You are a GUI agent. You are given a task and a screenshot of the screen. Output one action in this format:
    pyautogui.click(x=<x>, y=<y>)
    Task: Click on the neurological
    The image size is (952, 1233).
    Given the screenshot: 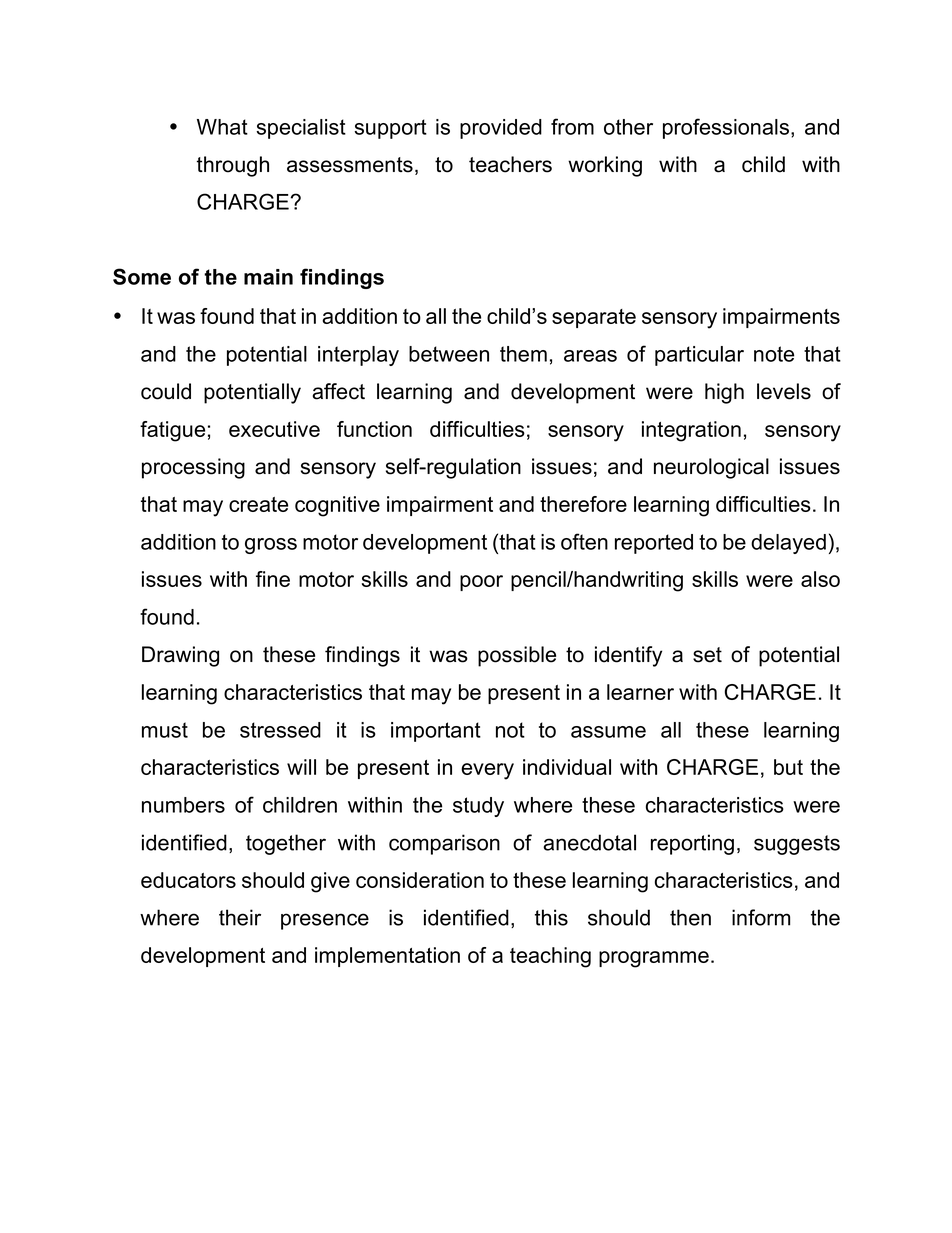 What is the action you would take?
    pyautogui.click(x=711, y=468)
